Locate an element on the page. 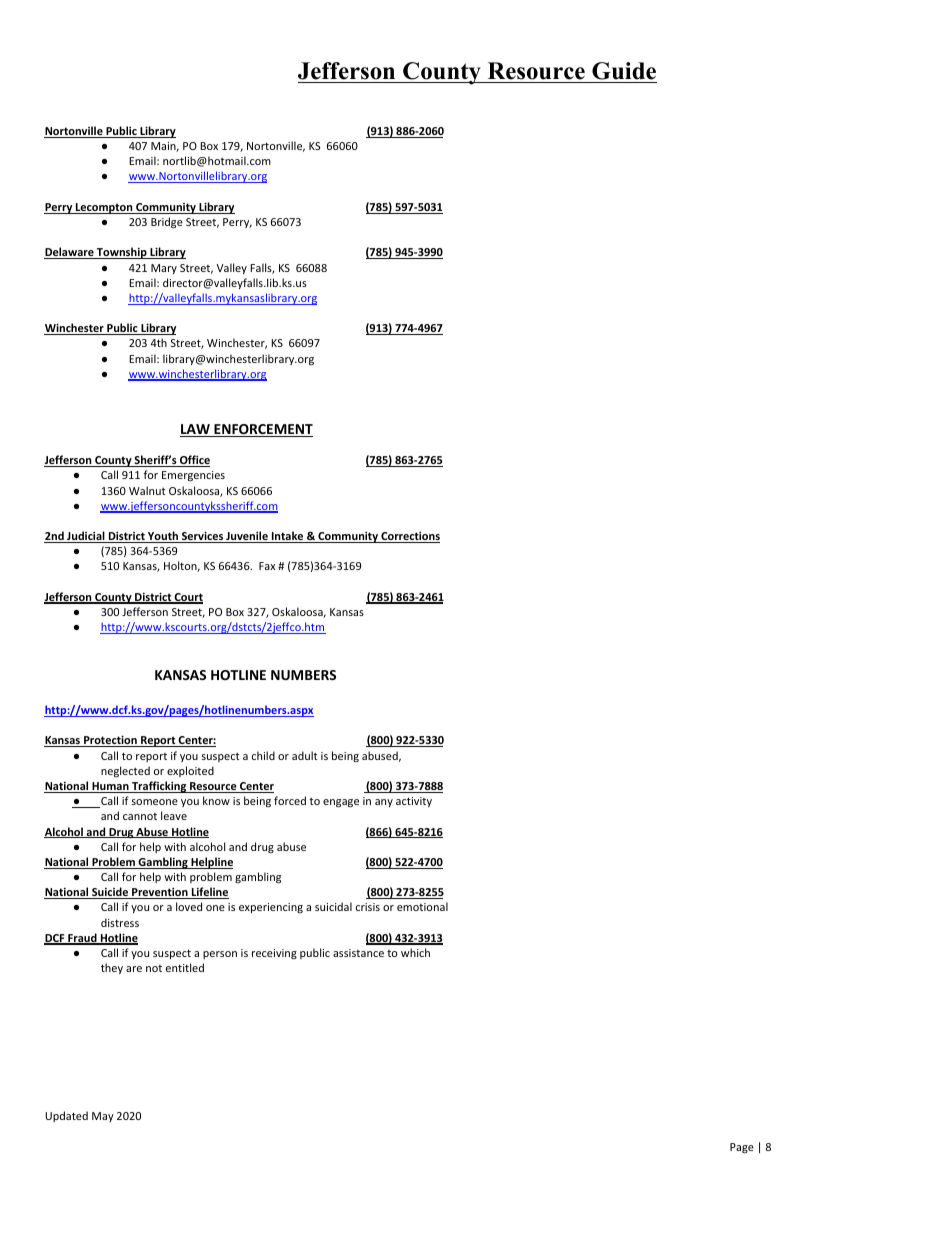 The height and width of the image is (1233, 952). May is located at coordinates (103, 1117).
